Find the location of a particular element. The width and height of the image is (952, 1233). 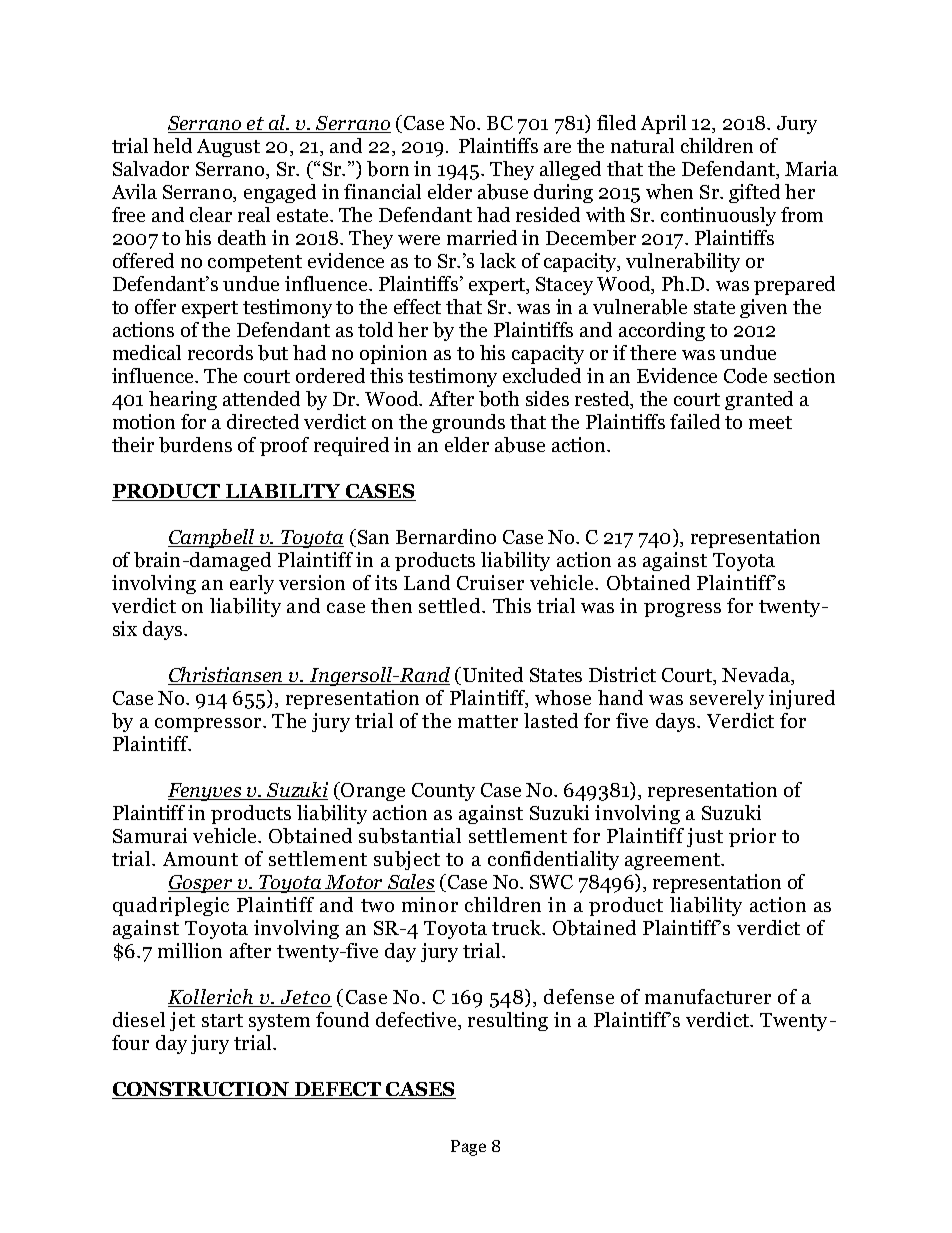

August is located at coordinates (228, 148).
